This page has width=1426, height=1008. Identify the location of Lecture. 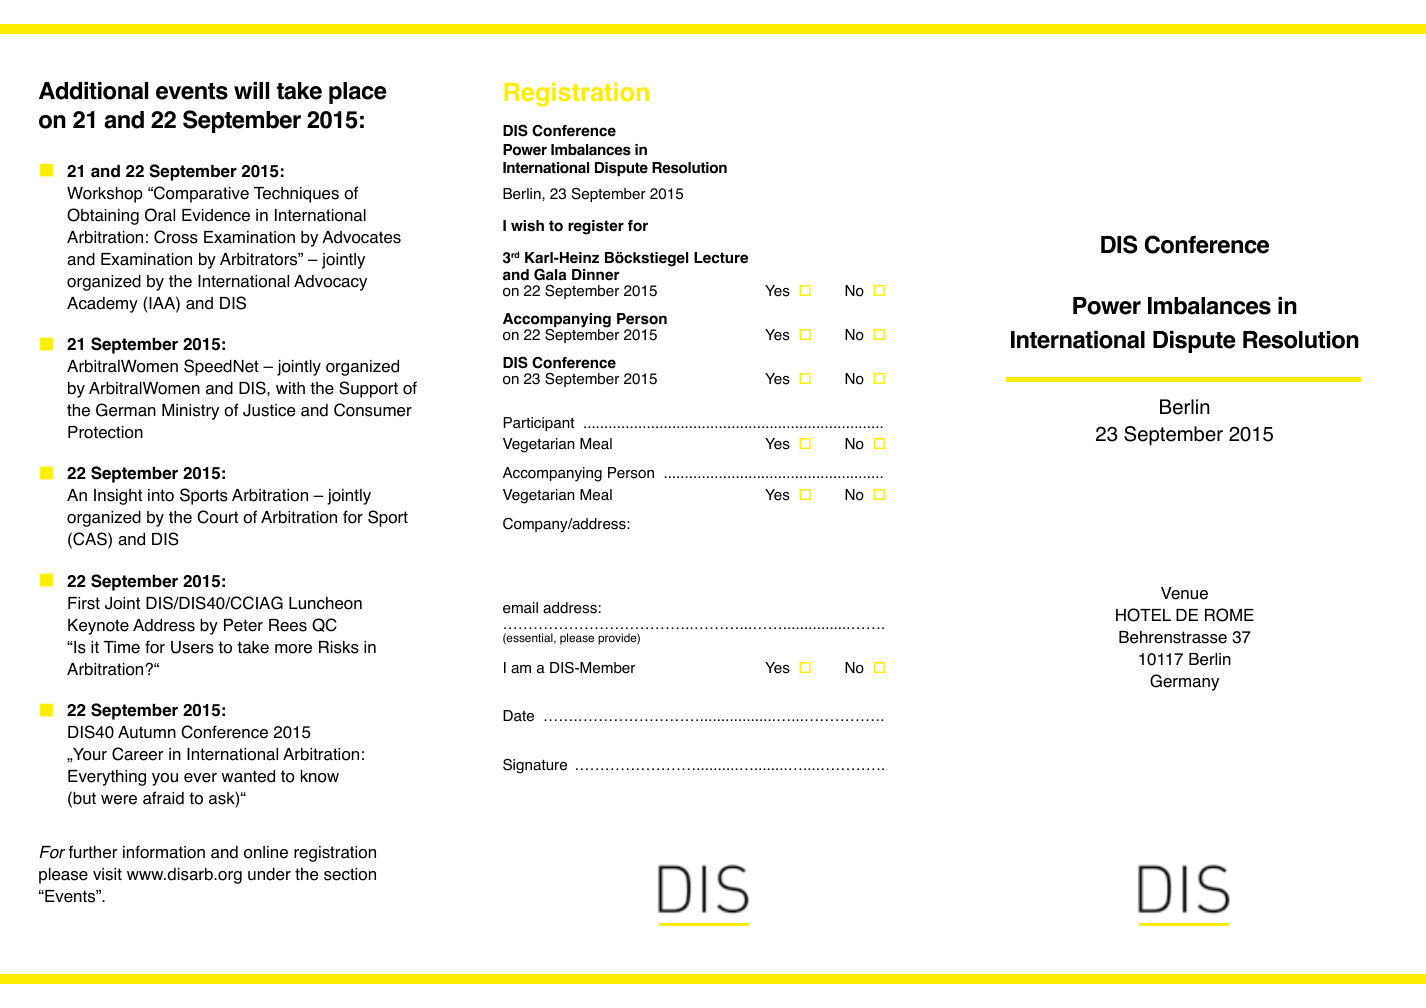
(721, 258).
